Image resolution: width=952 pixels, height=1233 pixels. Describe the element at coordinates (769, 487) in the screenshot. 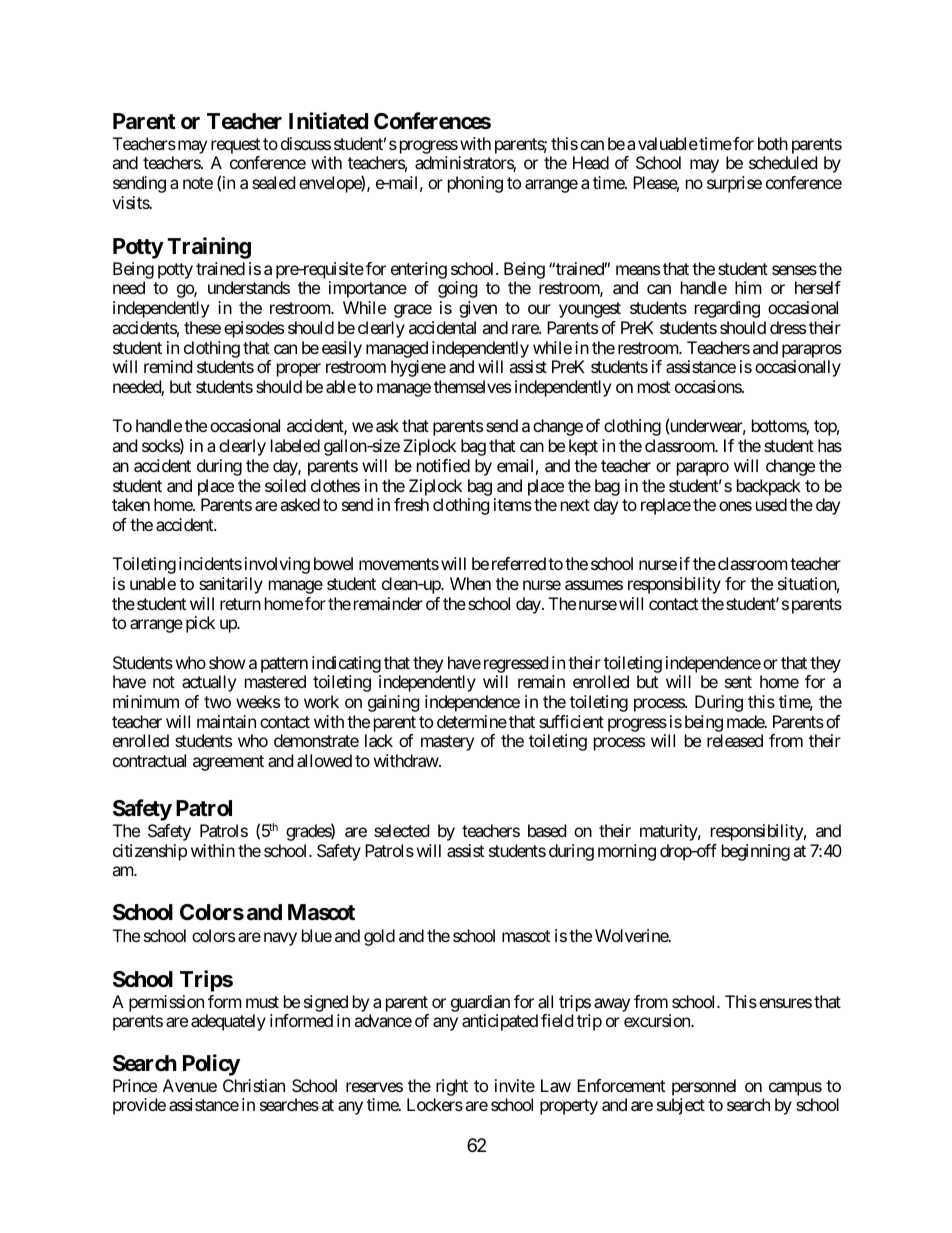

I see `backpack` at that location.
